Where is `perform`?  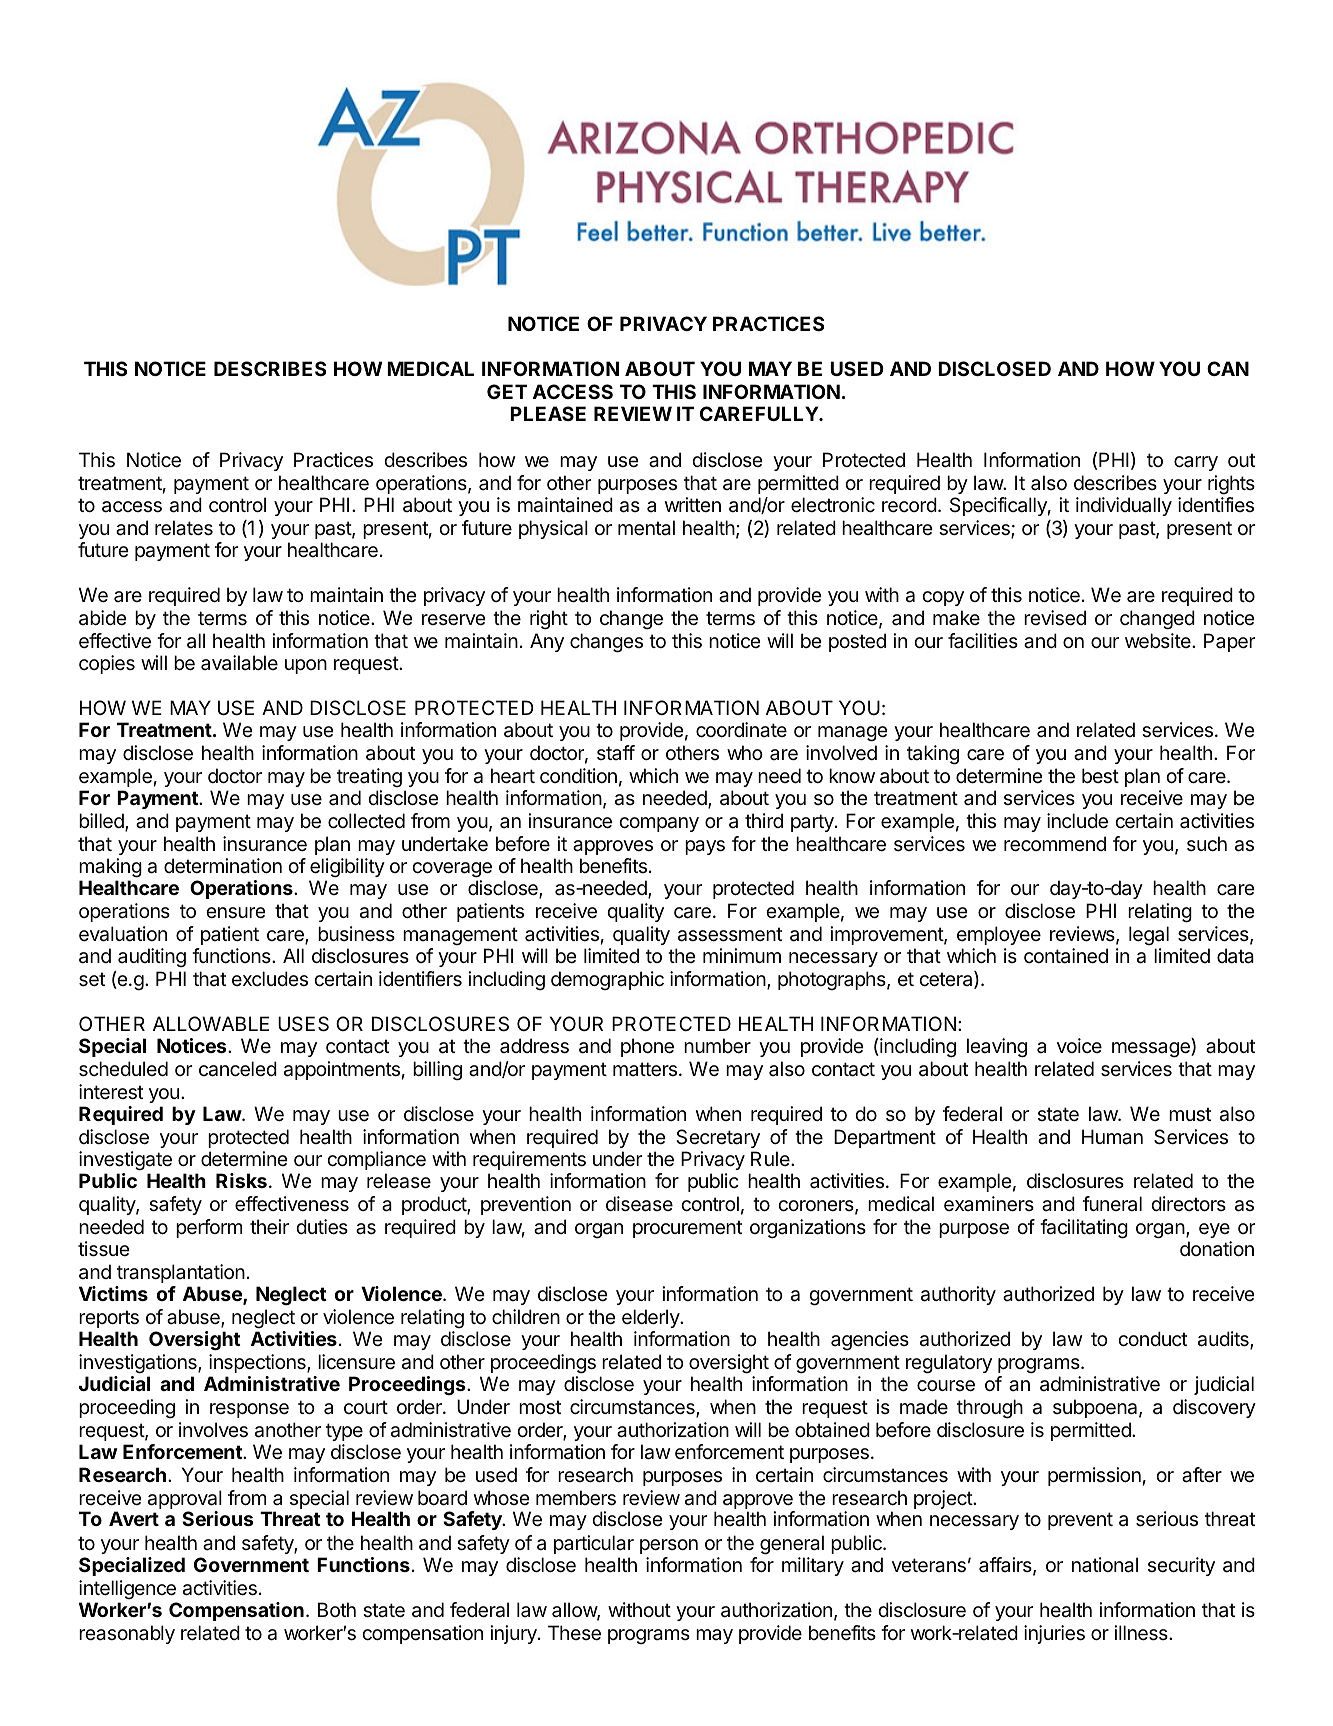
perform is located at coordinates (209, 1228).
